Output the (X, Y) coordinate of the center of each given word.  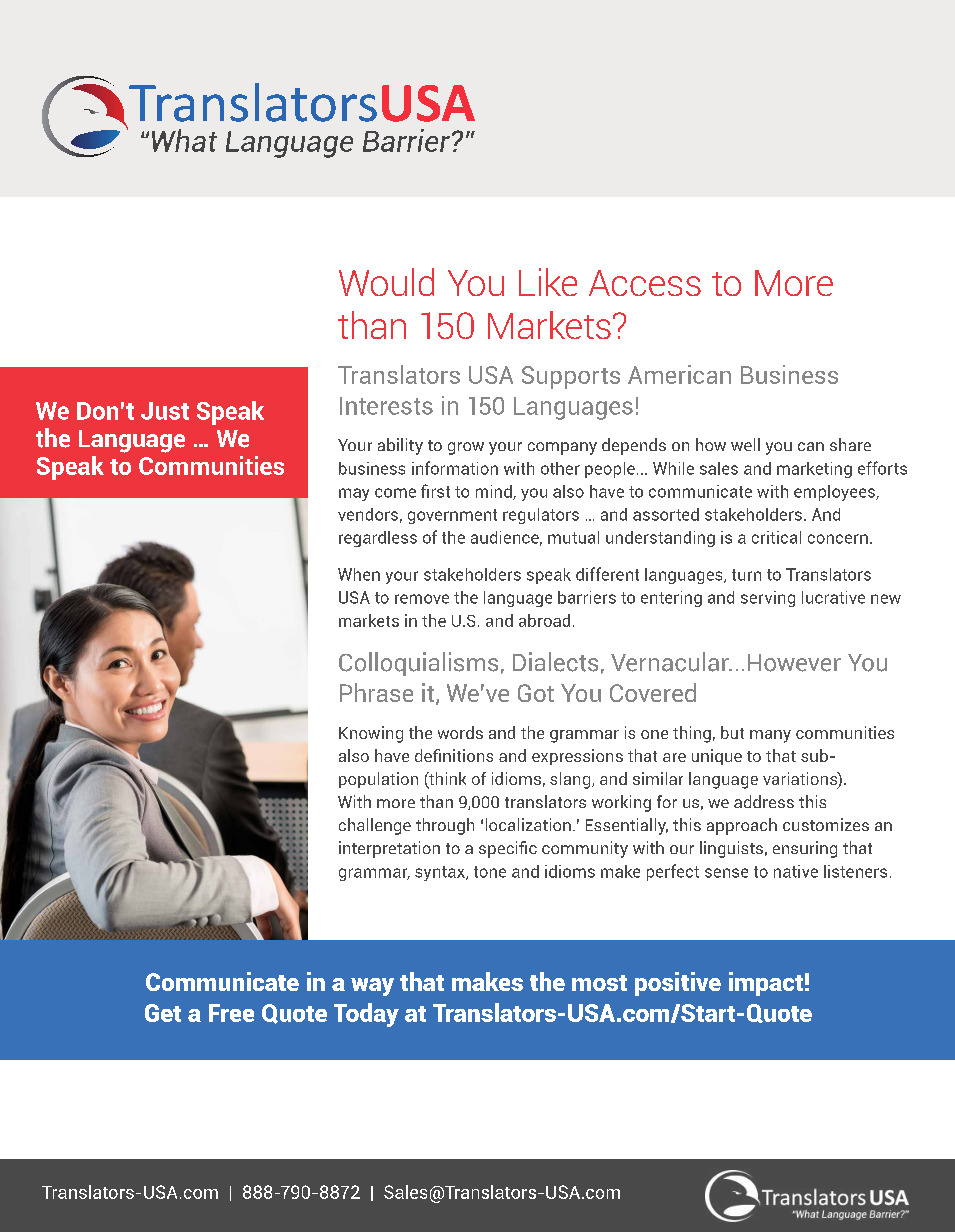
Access (645, 283)
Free (231, 1013)
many (770, 736)
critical (776, 537)
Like (548, 282)
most (599, 983)
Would (386, 282)
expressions (577, 757)
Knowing (371, 734)
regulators (541, 516)
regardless (378, 539)
